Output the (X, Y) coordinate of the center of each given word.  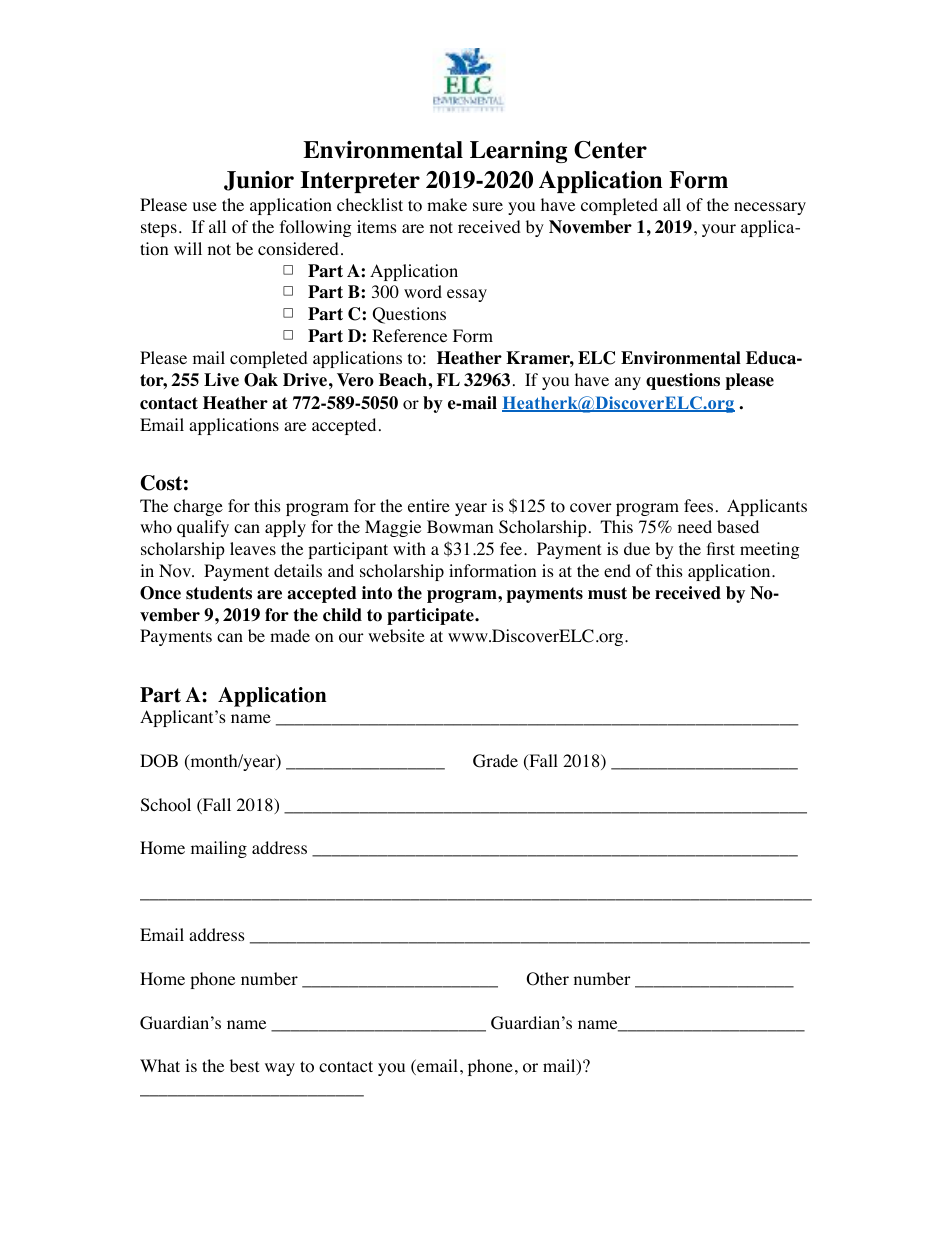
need (695, 526)
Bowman (460, 527)
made (290, 635)
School (166, 805)
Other (548, 979)
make (447, 204)
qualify (203, 528)
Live (221, 380)
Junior (259, 181)
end (617, 570)
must (607, 593)
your (719, 230)
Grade (495, 761)
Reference (409, 335)
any (628, 383)
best (244, 1065)
